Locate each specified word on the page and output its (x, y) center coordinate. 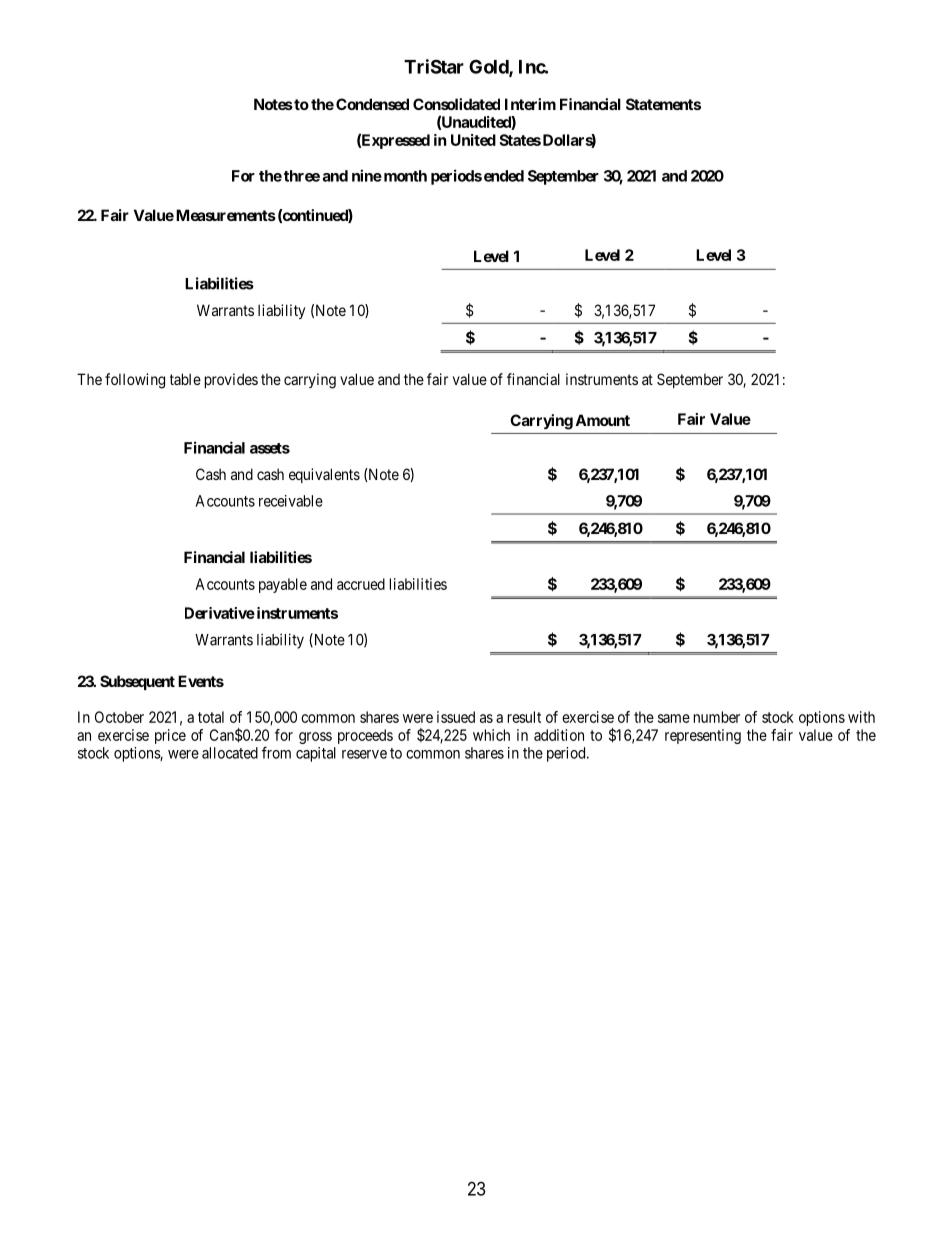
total (211, 717)
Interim (530, 104)
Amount (602, 420)
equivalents (324, 475)
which (491, 735)
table (185, 379)
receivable (291, 501)
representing (703, 736)
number (717, 717)
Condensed (372, 104)
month (404, 176)
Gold (489, 67)
